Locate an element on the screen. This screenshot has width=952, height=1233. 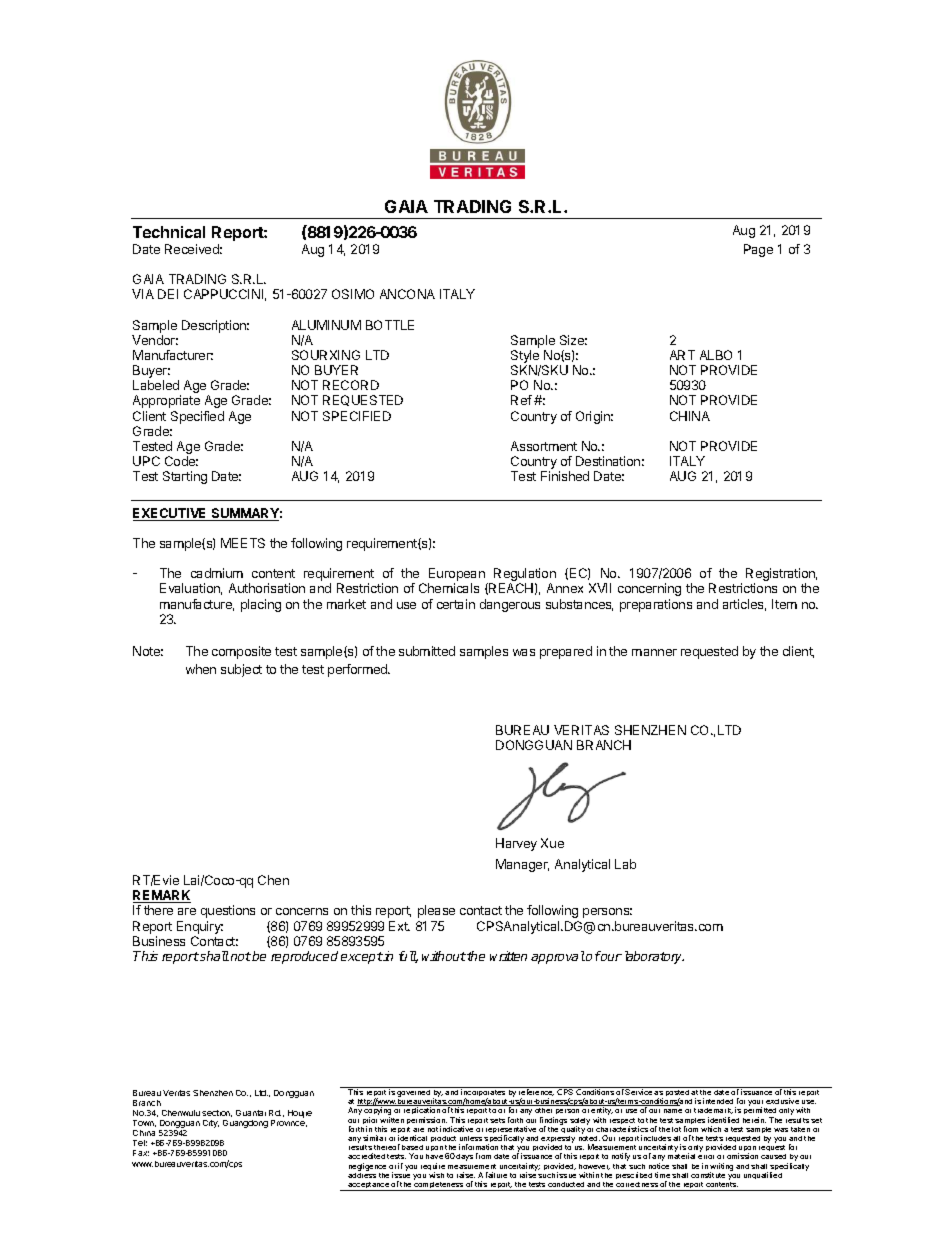
City is located at coordinates (211, 1124).
